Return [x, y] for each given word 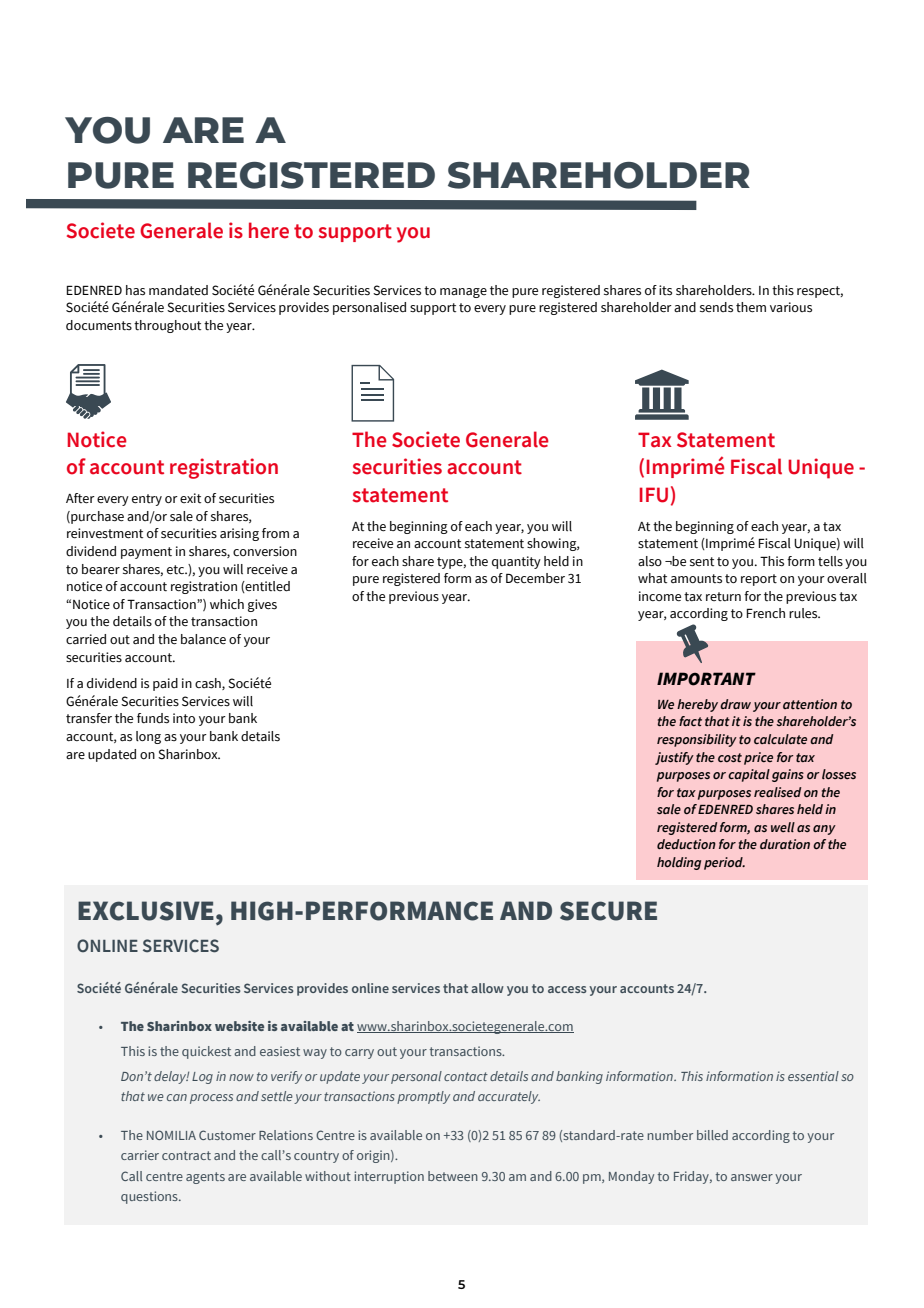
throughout [167, 326]
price [758, 758]
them [751, 307]
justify [674, 758]
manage [463, 293]
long [148, 737]
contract [186, 1155]
